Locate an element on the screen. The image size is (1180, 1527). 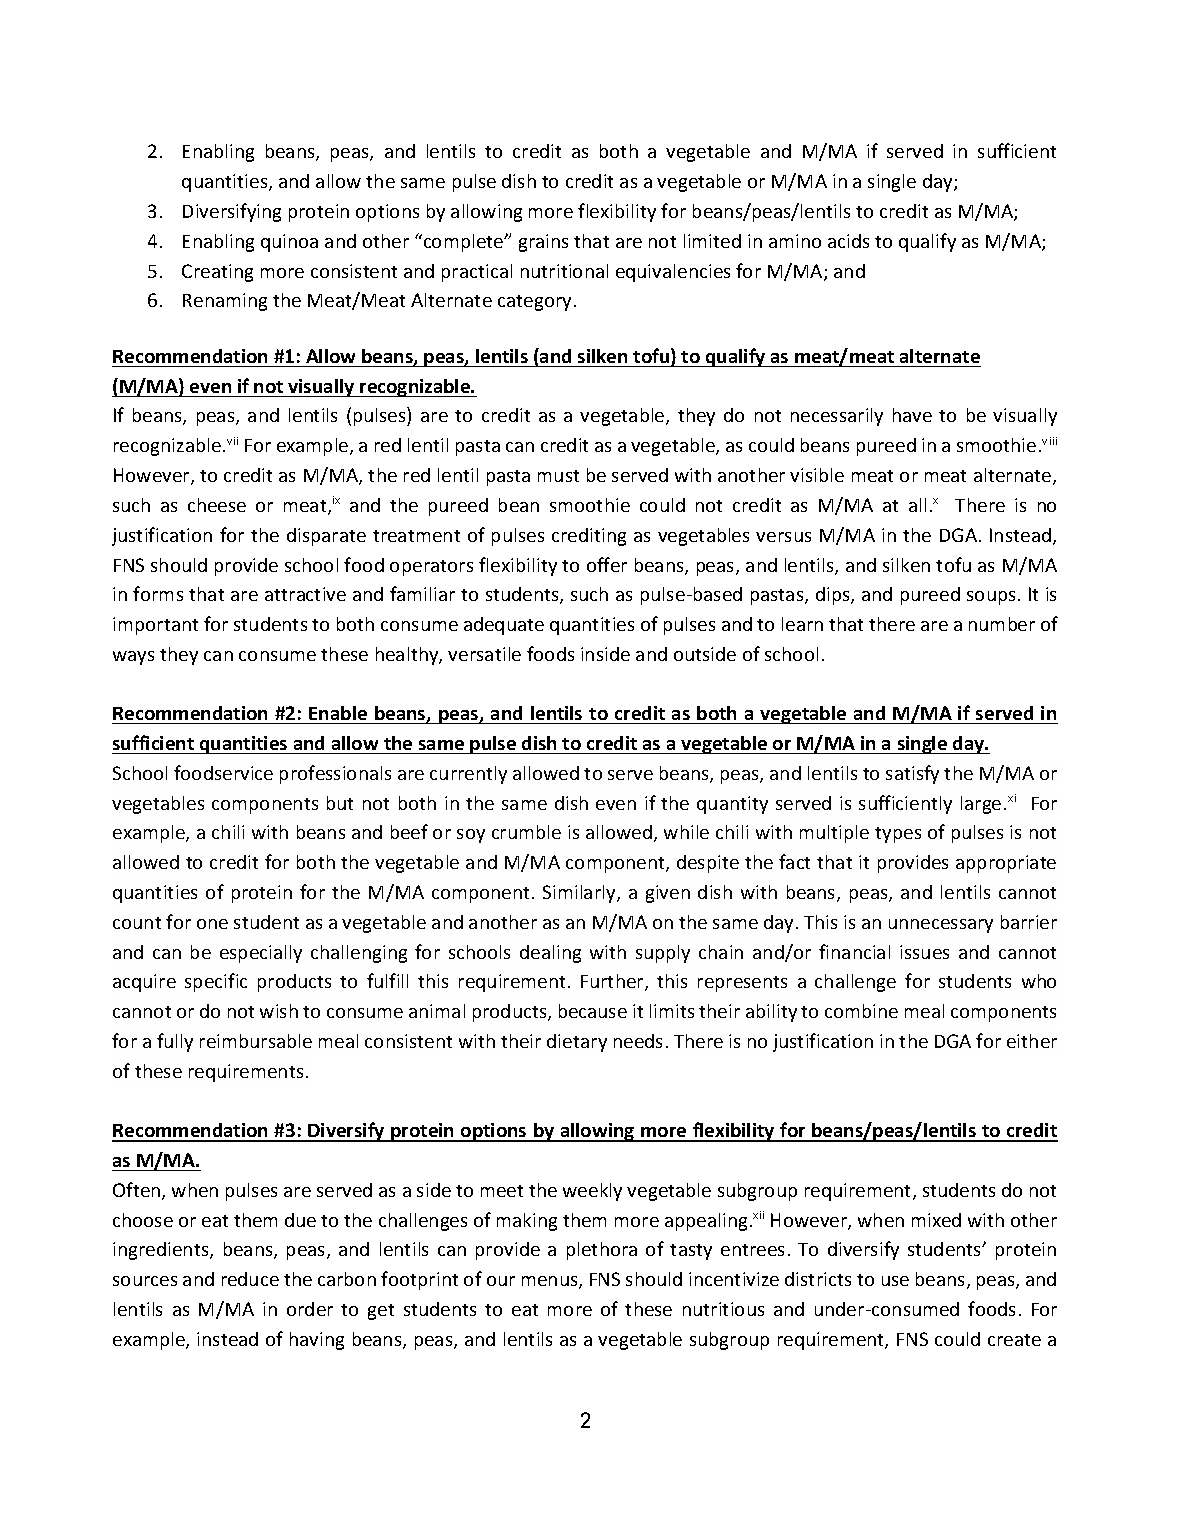
Creating is located at coordinates (217, 273).
